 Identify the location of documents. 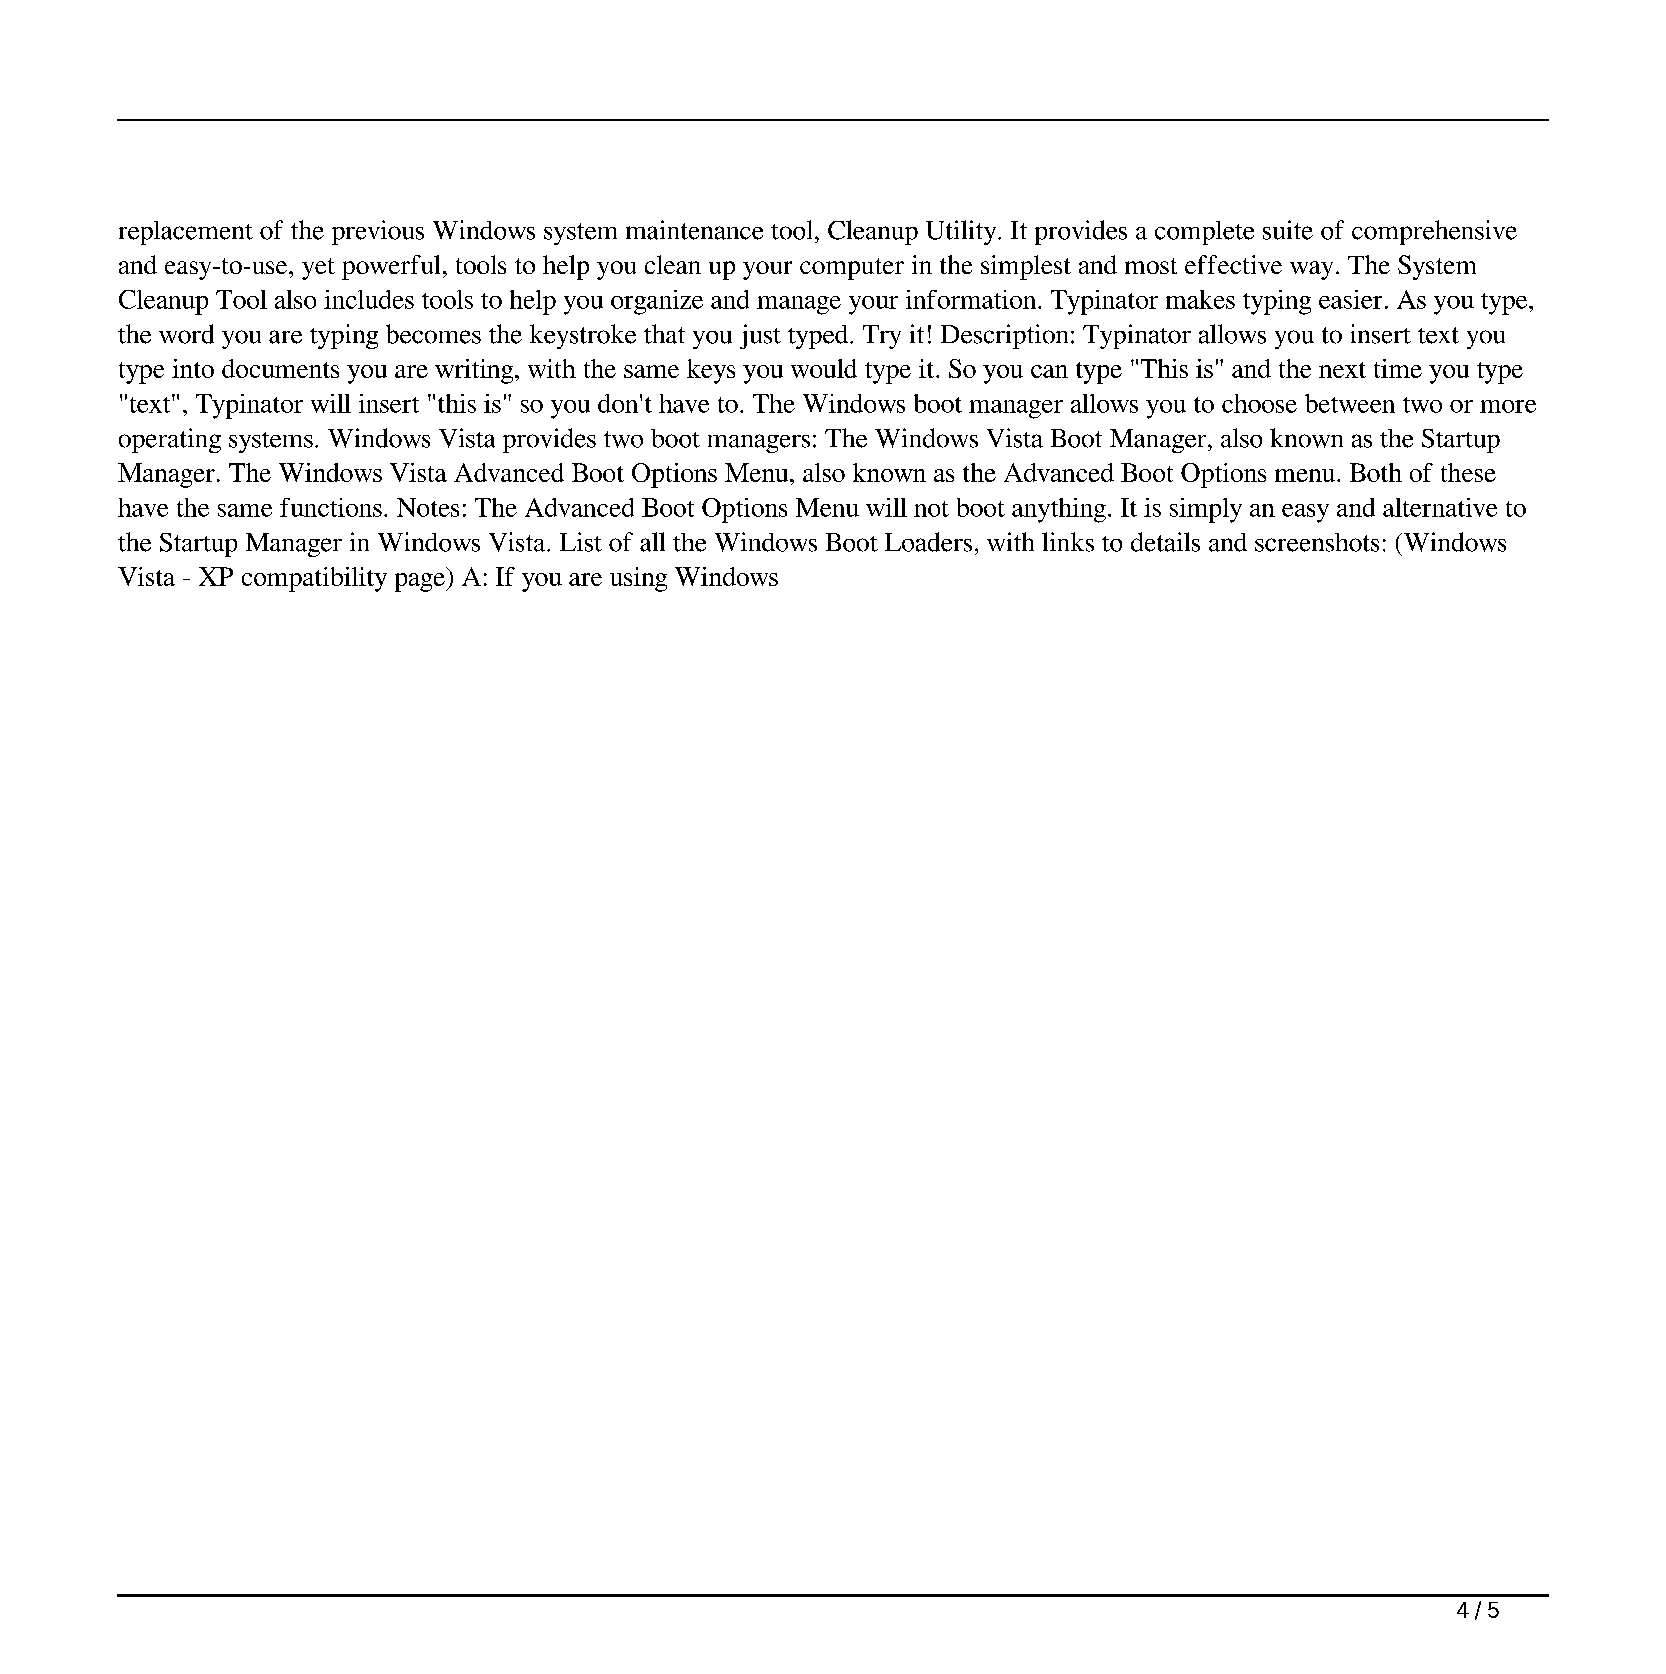
(280, 368).
